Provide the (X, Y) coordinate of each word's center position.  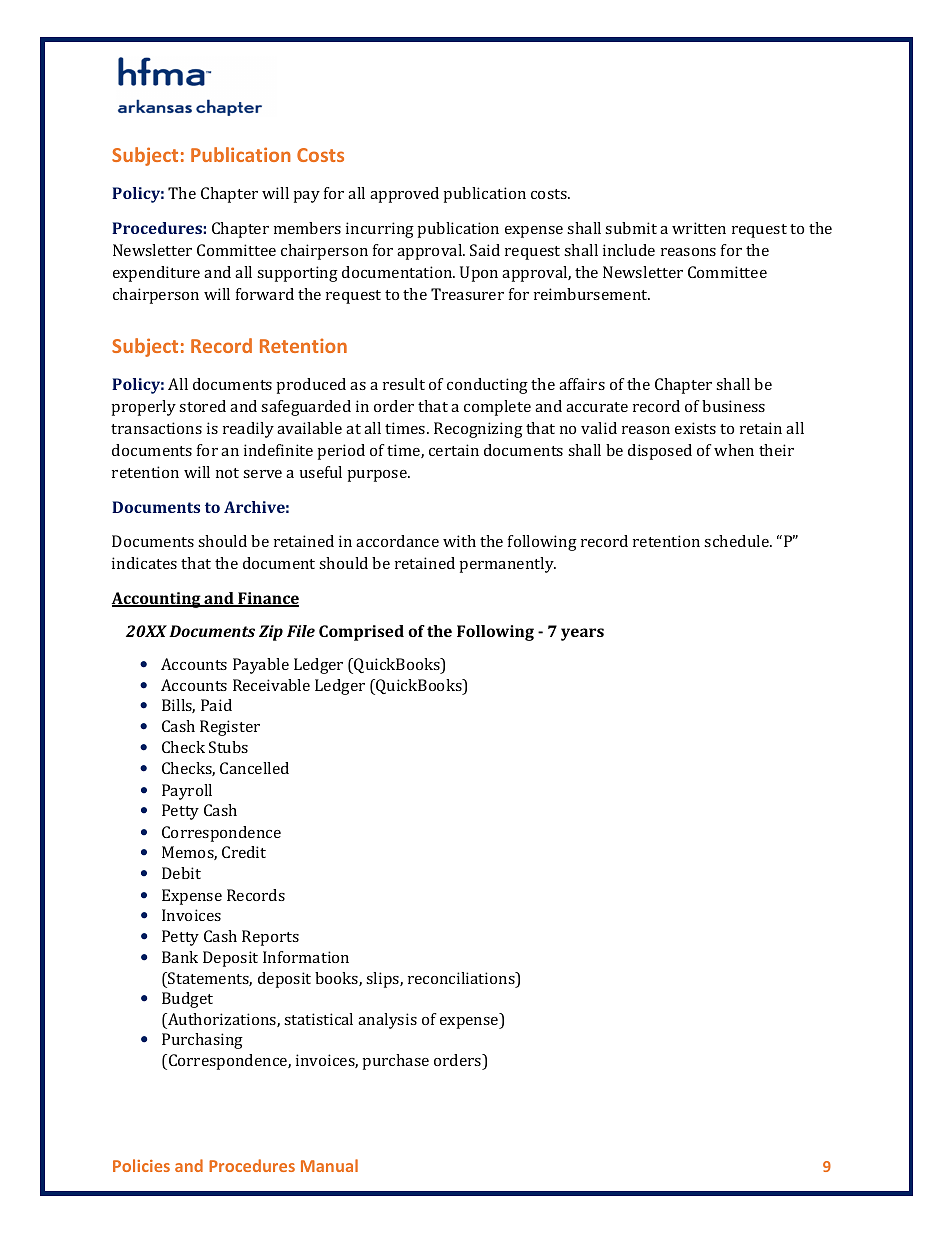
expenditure (156, 274)
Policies (141, 1165)
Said (485, 250)
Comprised (361, 633)
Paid (216, 705)
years (582, 634)
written (699, 228)
